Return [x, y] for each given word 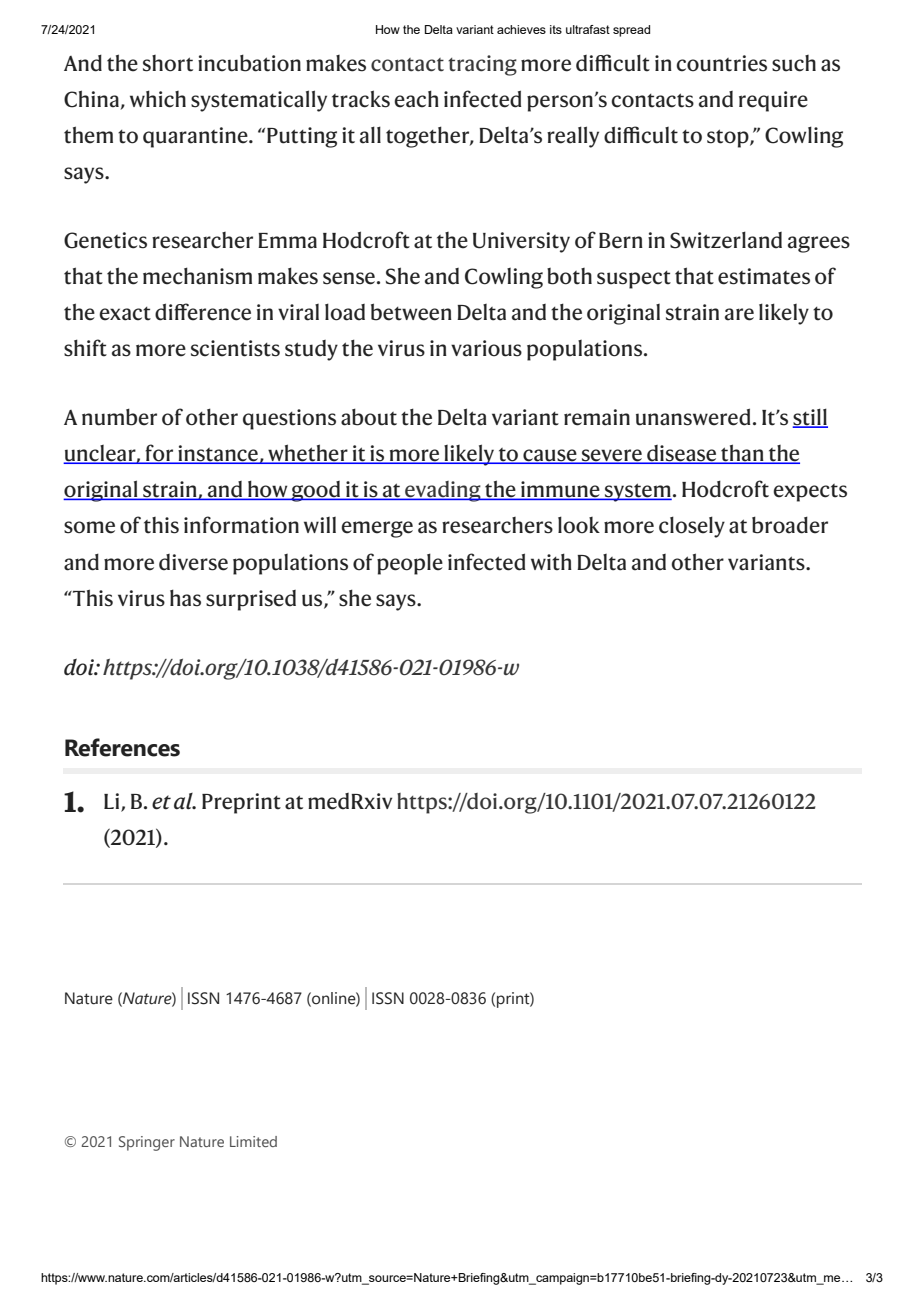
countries [721, 63]
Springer [147, 1143]
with [551, 562]
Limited [253, 1141]
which [158, 99]
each [416, 99]
